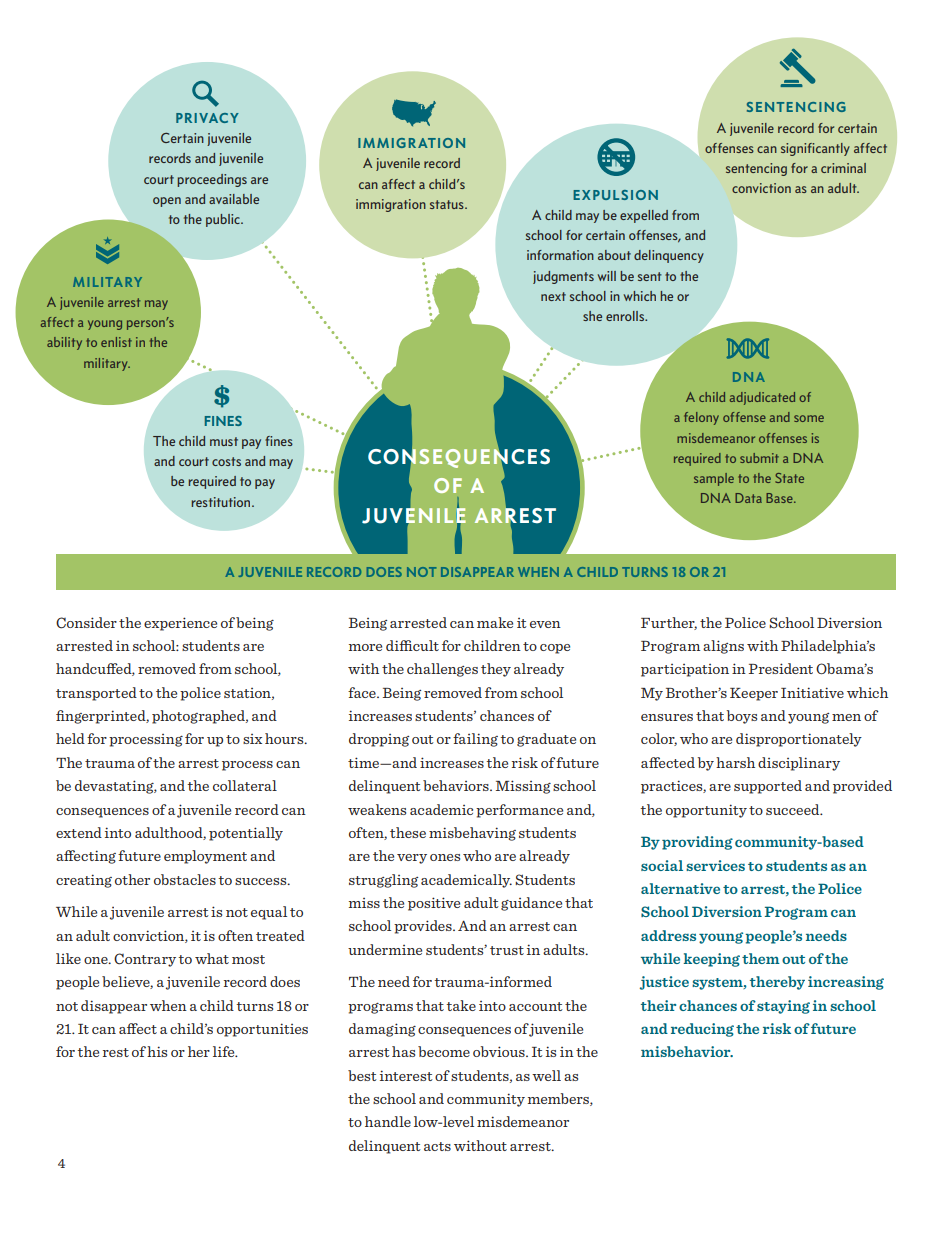 The height and width of the page is (1233, 952). What do you see at coordinates (157, 1051) in the page?
I see `his` at bounding box center [157, 1051].
